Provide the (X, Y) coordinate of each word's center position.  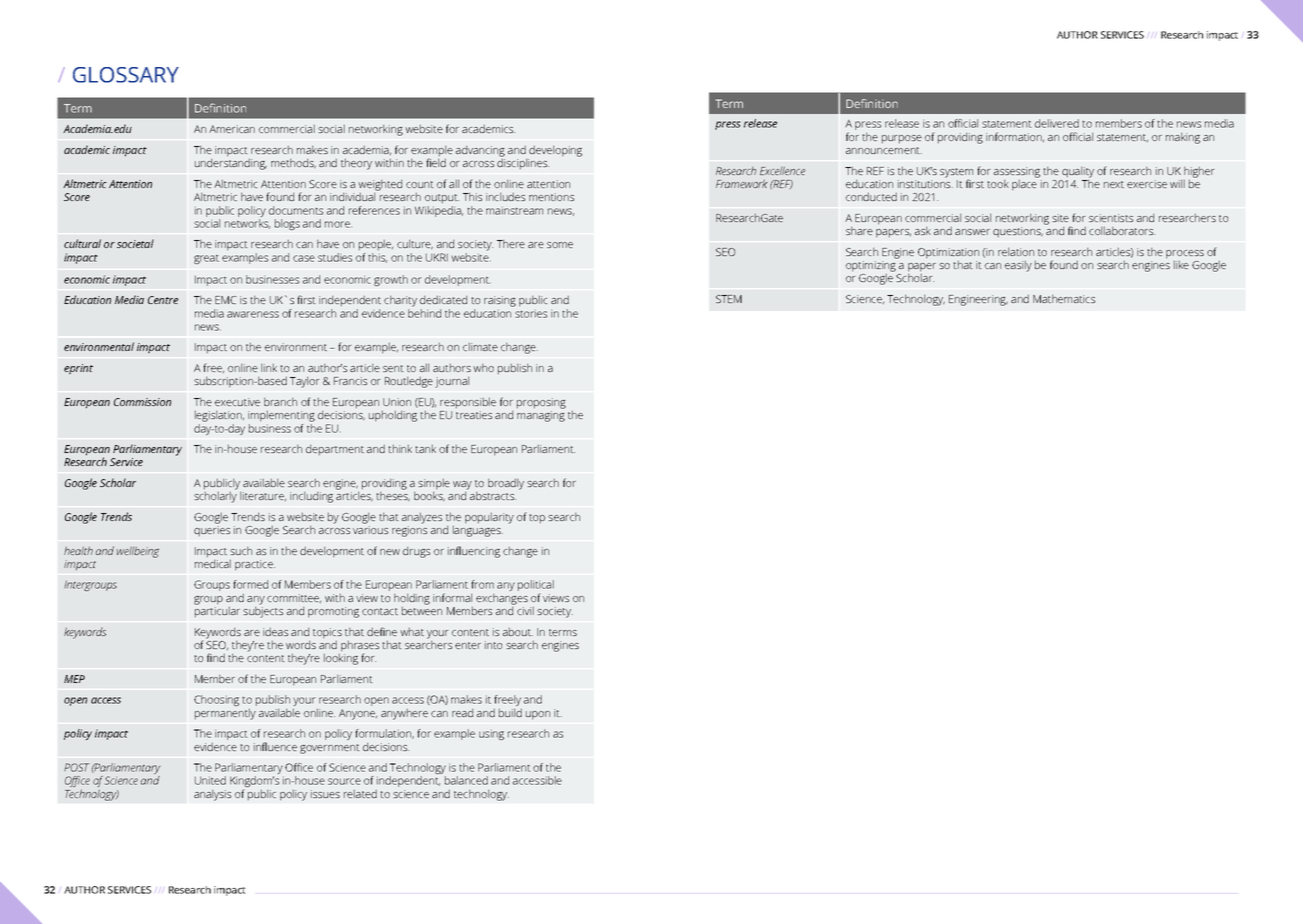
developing (555, 151)
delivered (1057, 123)
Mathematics (1064, 298)
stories (531, 313)
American (232, 129)
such (241, 550)
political (536, 587)
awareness (253, 314)
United (210, 780)
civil (525, 610)
